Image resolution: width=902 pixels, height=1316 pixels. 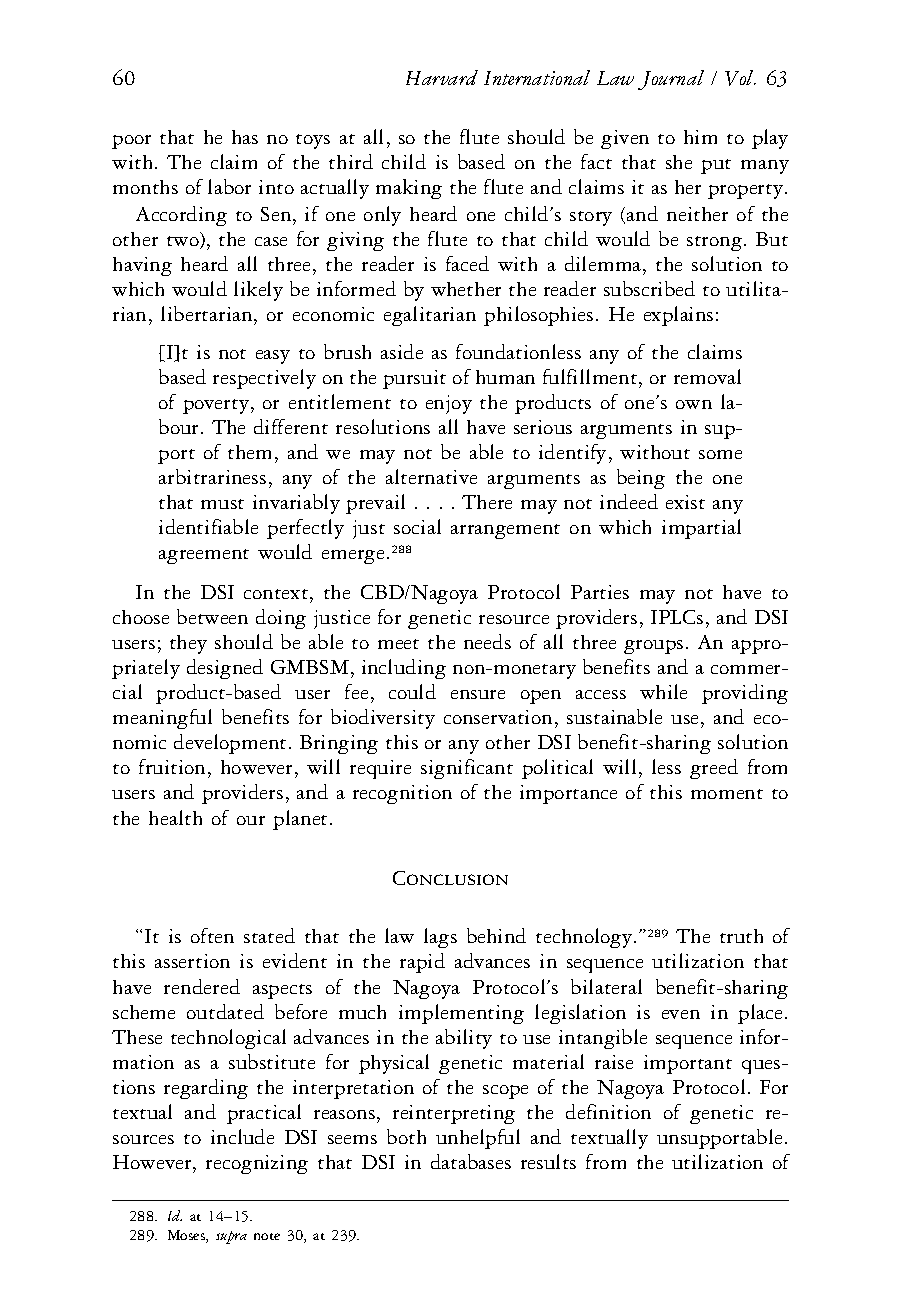 What do you see at coordinates (212, 476) in the document?
I see `arbitrariness` at bounding box center [212, 476].
